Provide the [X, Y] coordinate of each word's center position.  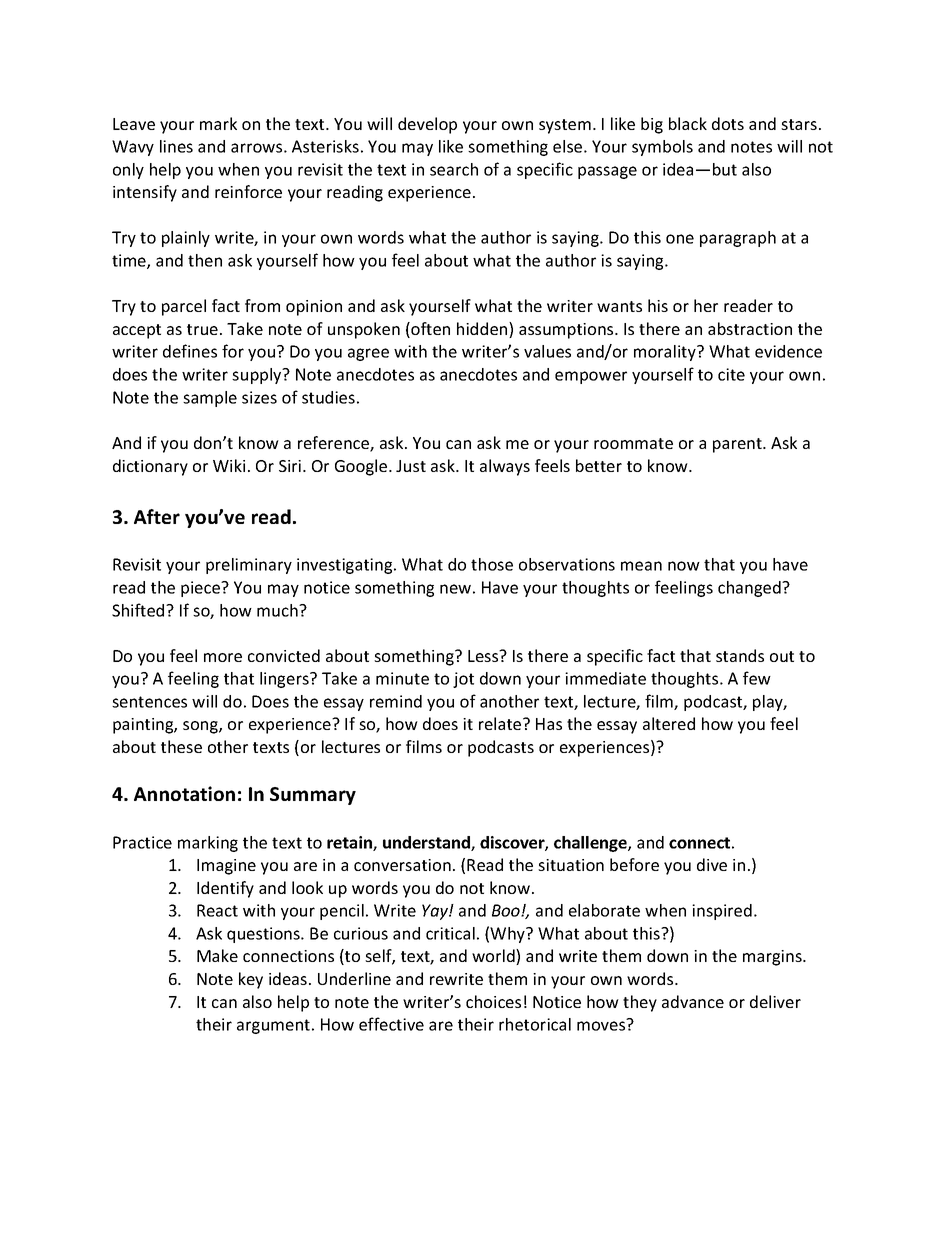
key [251, 980]
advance [693, 1001]
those [492, 564]
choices [493, 1001]
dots [728, 123]
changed [750, 589]
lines [176, 146]
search [454, 169]
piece [201, 589]
